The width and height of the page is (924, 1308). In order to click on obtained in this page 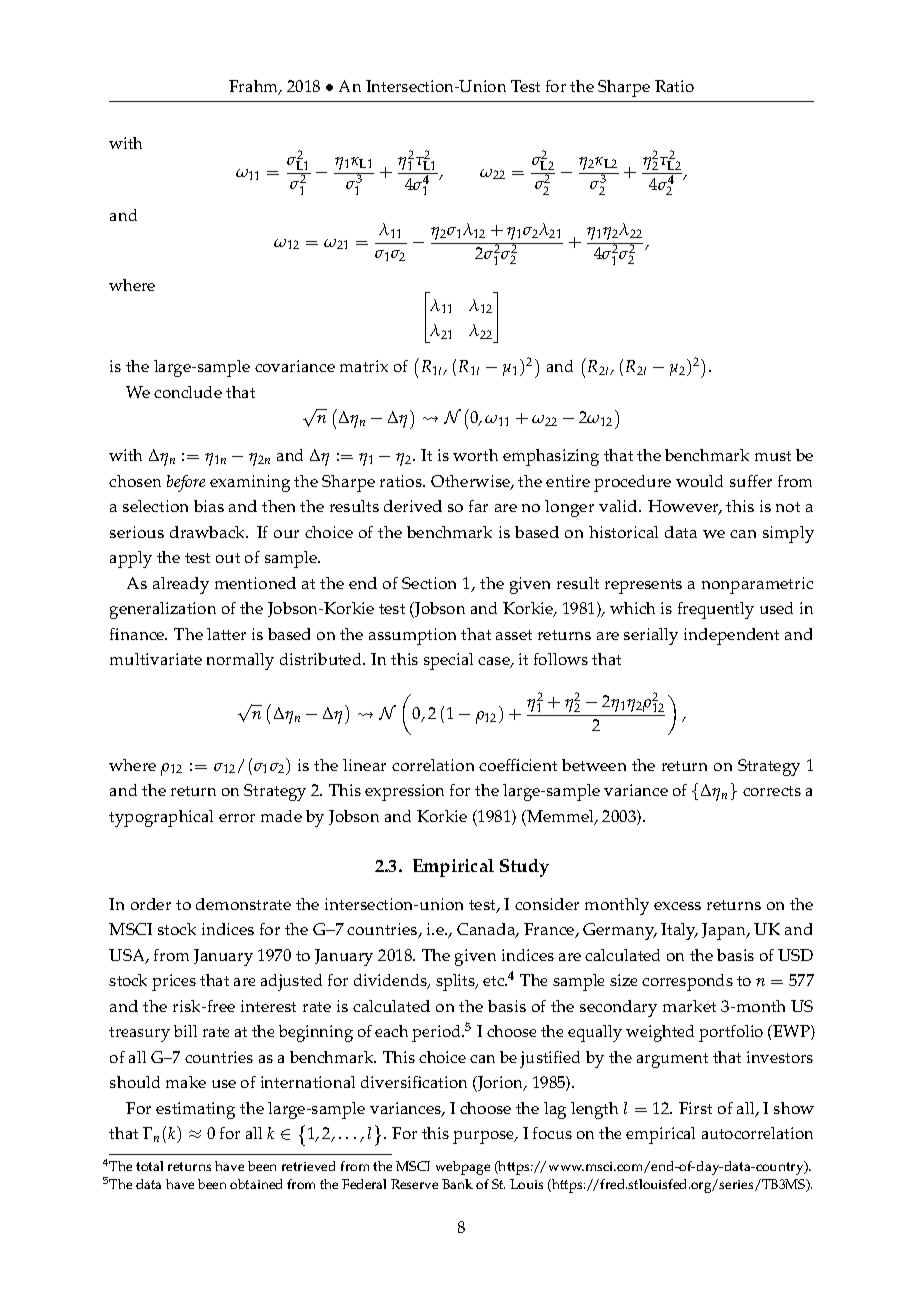, I will do `click(256, 1184)`.
